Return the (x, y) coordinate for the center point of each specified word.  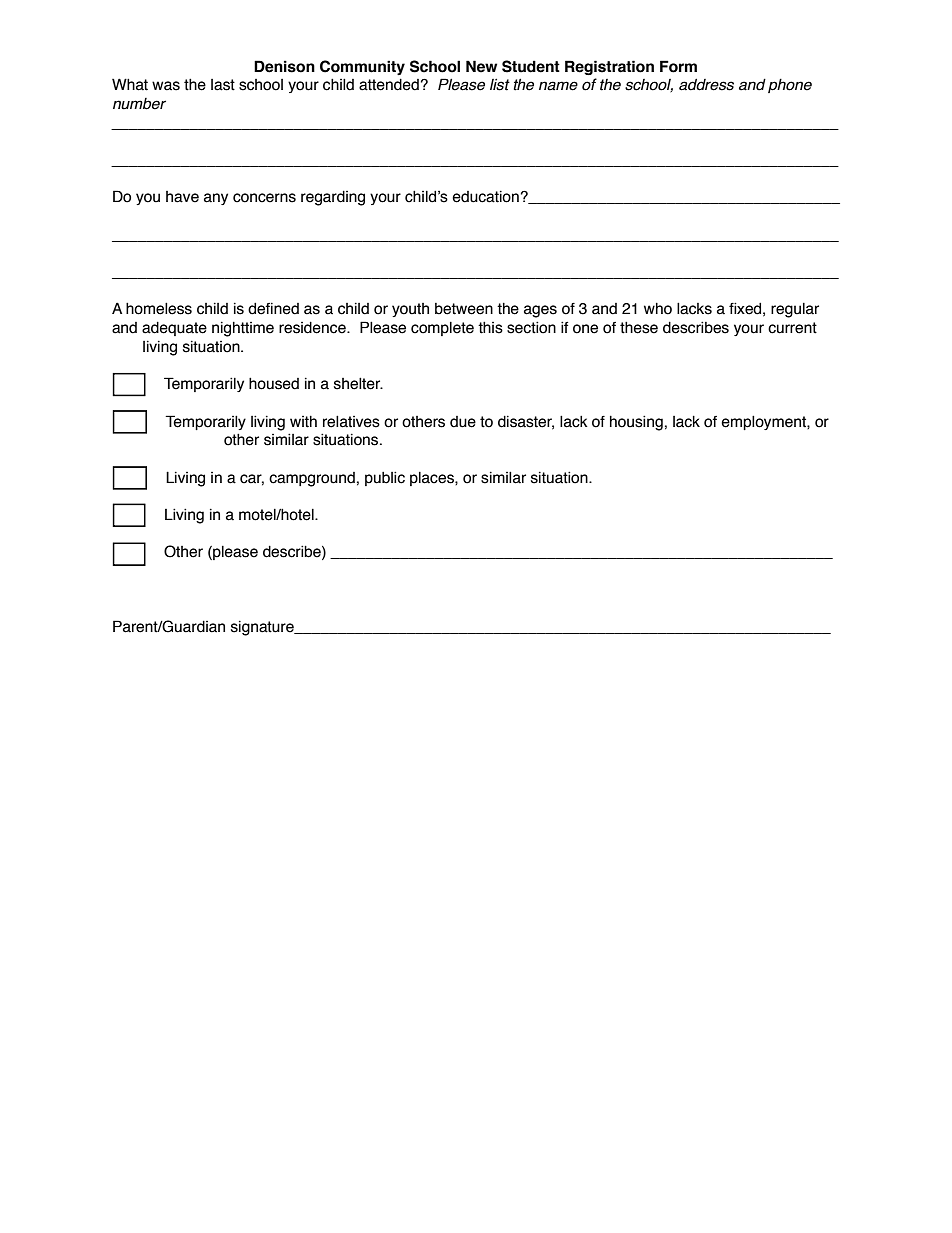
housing (636, 423)
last (223, 85)
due (463, 422)
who (658, 309)
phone (790, 86)
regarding (333, 198)
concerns (264, 198)
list (500, 84)
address (706, 85)
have (182, 197)
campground (312, 479)
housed (274, 384)
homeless (159, 309)
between (464, 309)
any (216, 199)
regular (795, 310)
